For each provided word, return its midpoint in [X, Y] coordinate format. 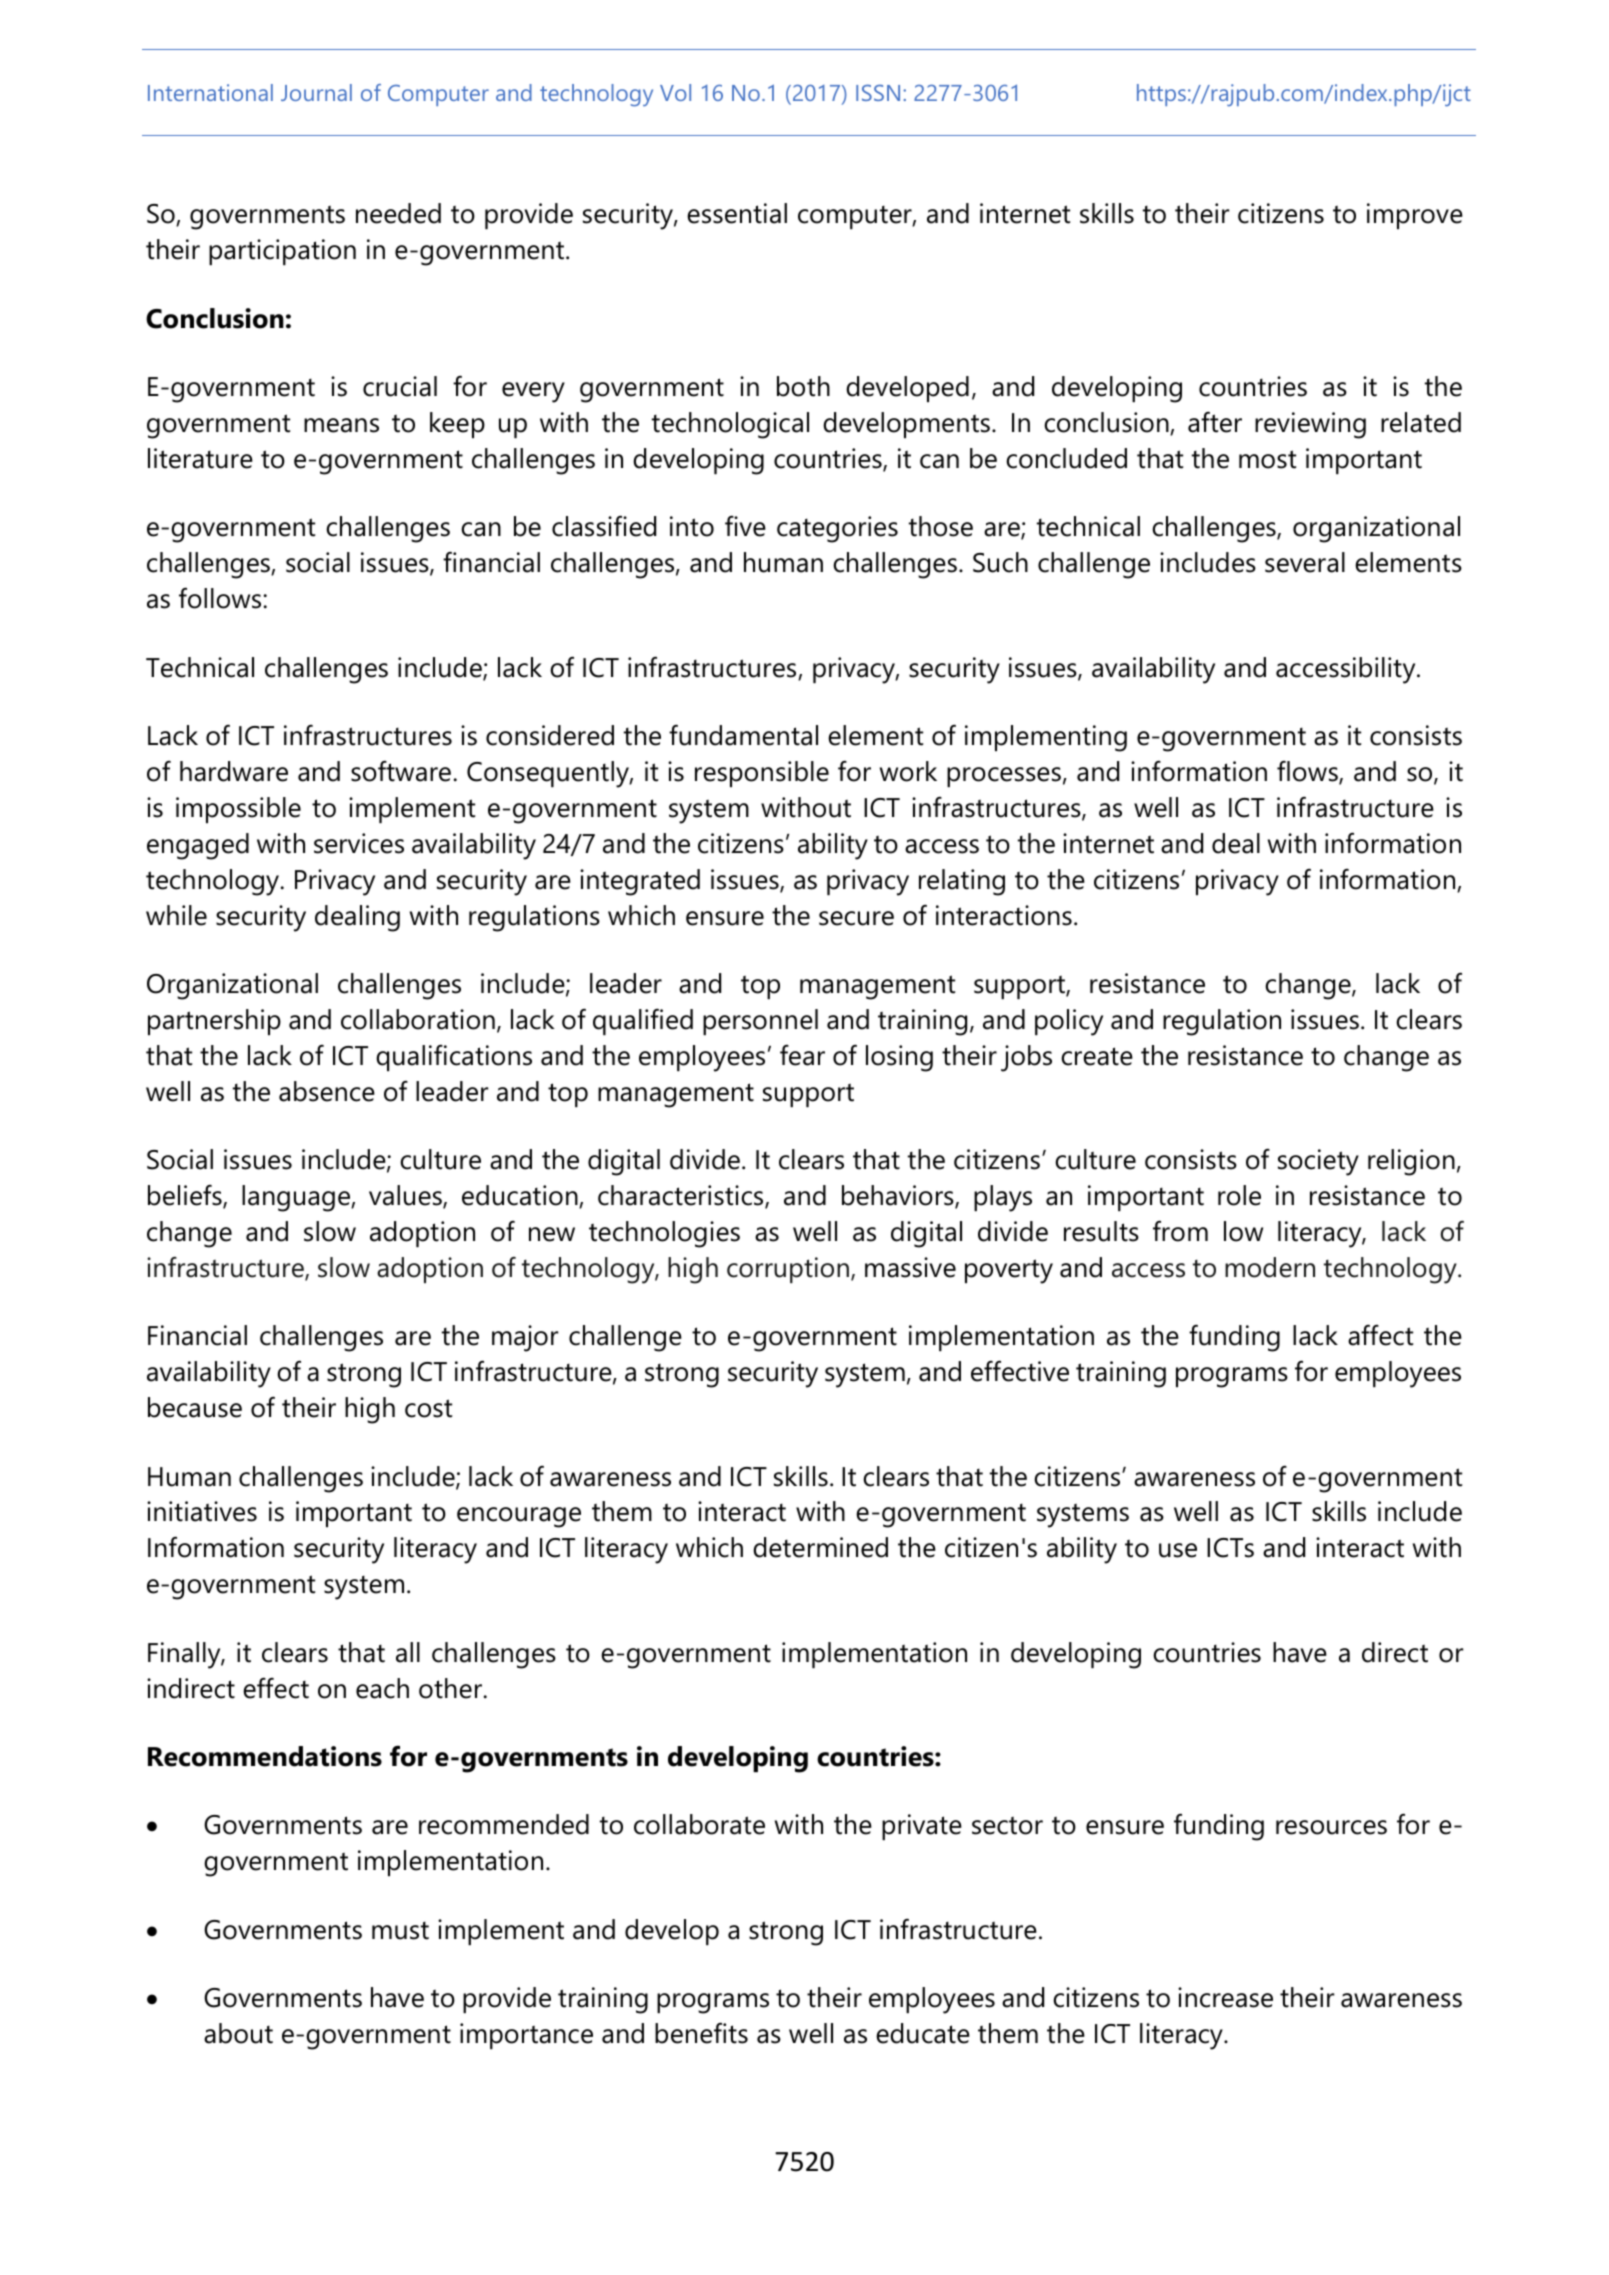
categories [837, 529]
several [1305, 562]
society [1318, 1162]
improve [1415, 216]
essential [737, 213]
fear [802, 1055]
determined [820, 1547]
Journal [316, 92]
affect [1380, 1335]
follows [221, 598]
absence [327, 1091]
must [400, 1931]
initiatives [202, 1511]
